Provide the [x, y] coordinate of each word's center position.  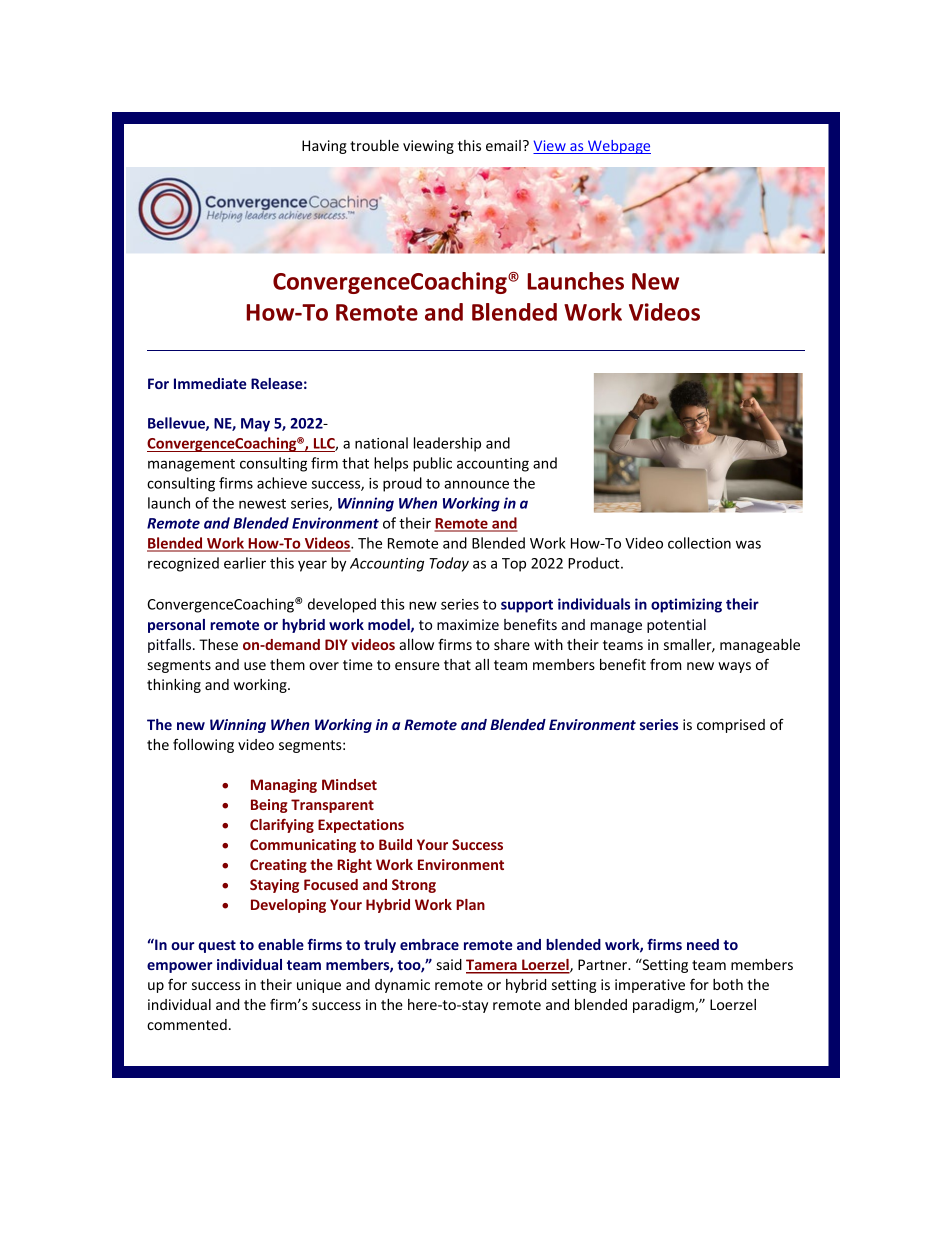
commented [187, 1024]
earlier [245, 563]
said [449, 964]
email [503, 145]
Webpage [618, 147]
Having [324, 147]
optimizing [686, 605]
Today [449, 564]
